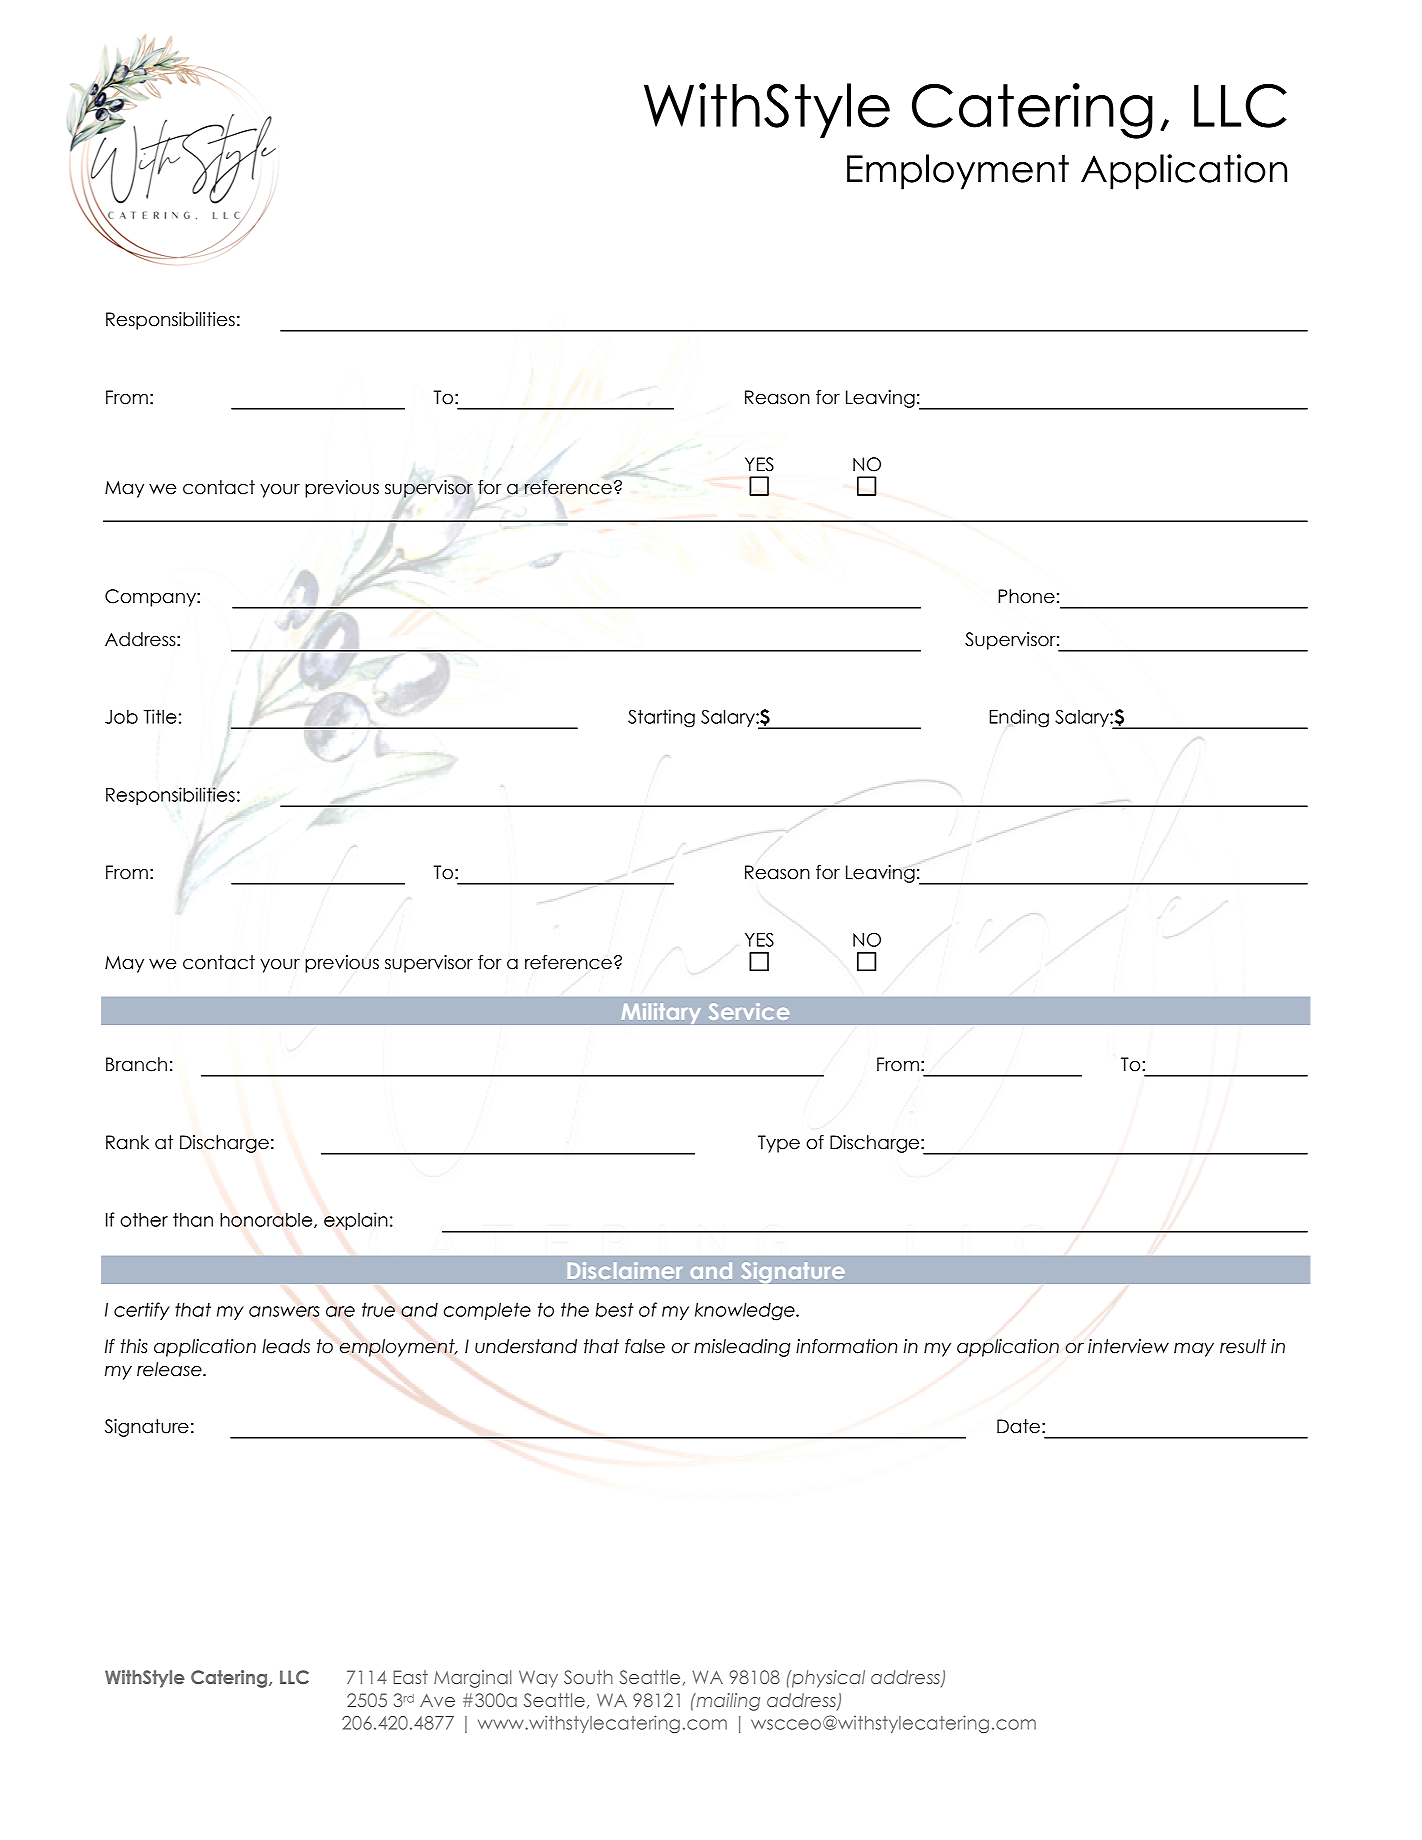 The width and height of the page is (1422, 1840). What do you see at coordinates (645, 1346) in the page?
I see `false` at bounding box center [645, 1346].
